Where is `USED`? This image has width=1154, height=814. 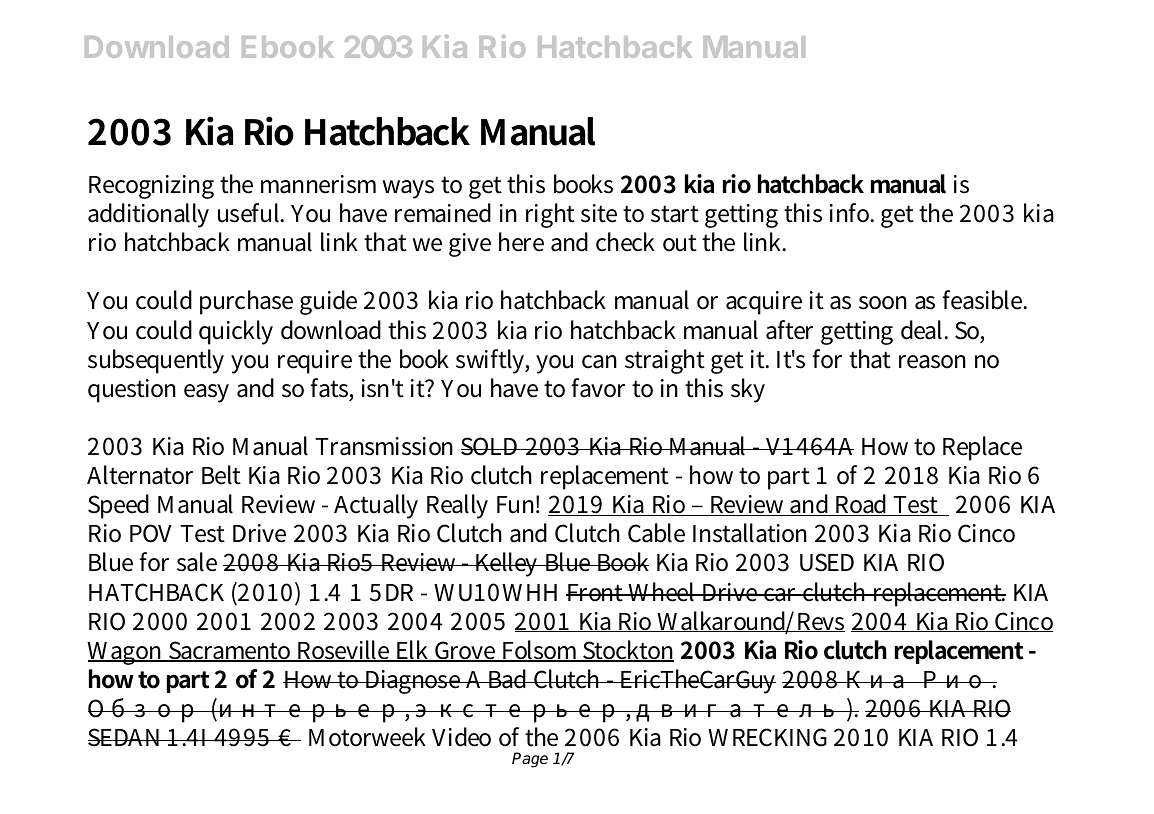
USED is located at coordinates (827, 562).
